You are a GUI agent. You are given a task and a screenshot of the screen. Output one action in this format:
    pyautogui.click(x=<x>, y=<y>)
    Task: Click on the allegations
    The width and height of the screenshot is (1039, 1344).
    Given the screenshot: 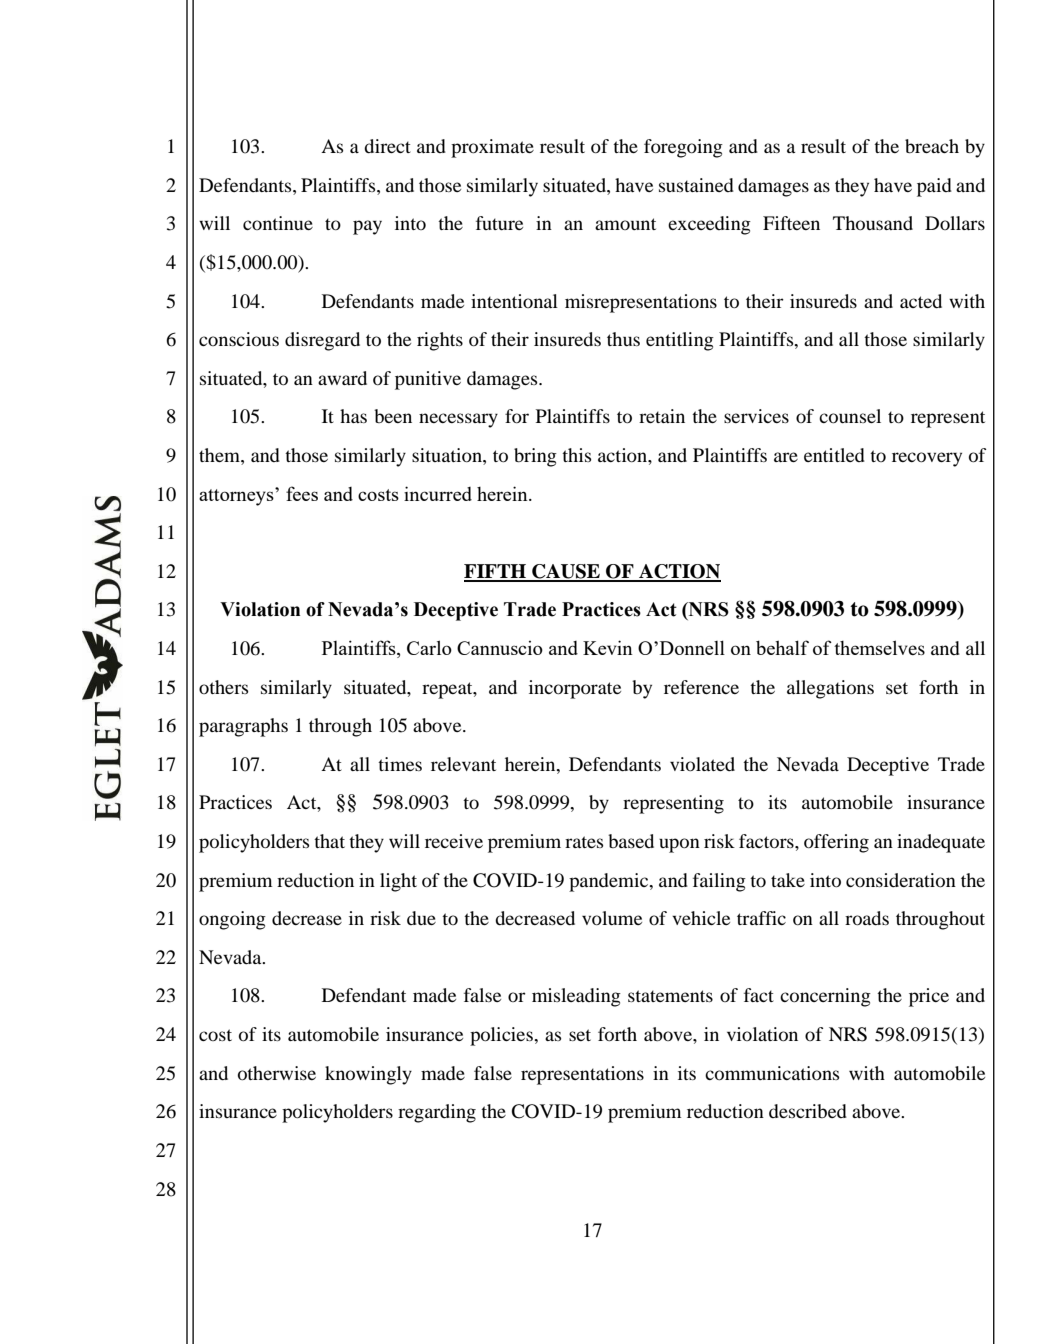 What is the action you would take?
    pyautogui.click(x=830, y=689)
